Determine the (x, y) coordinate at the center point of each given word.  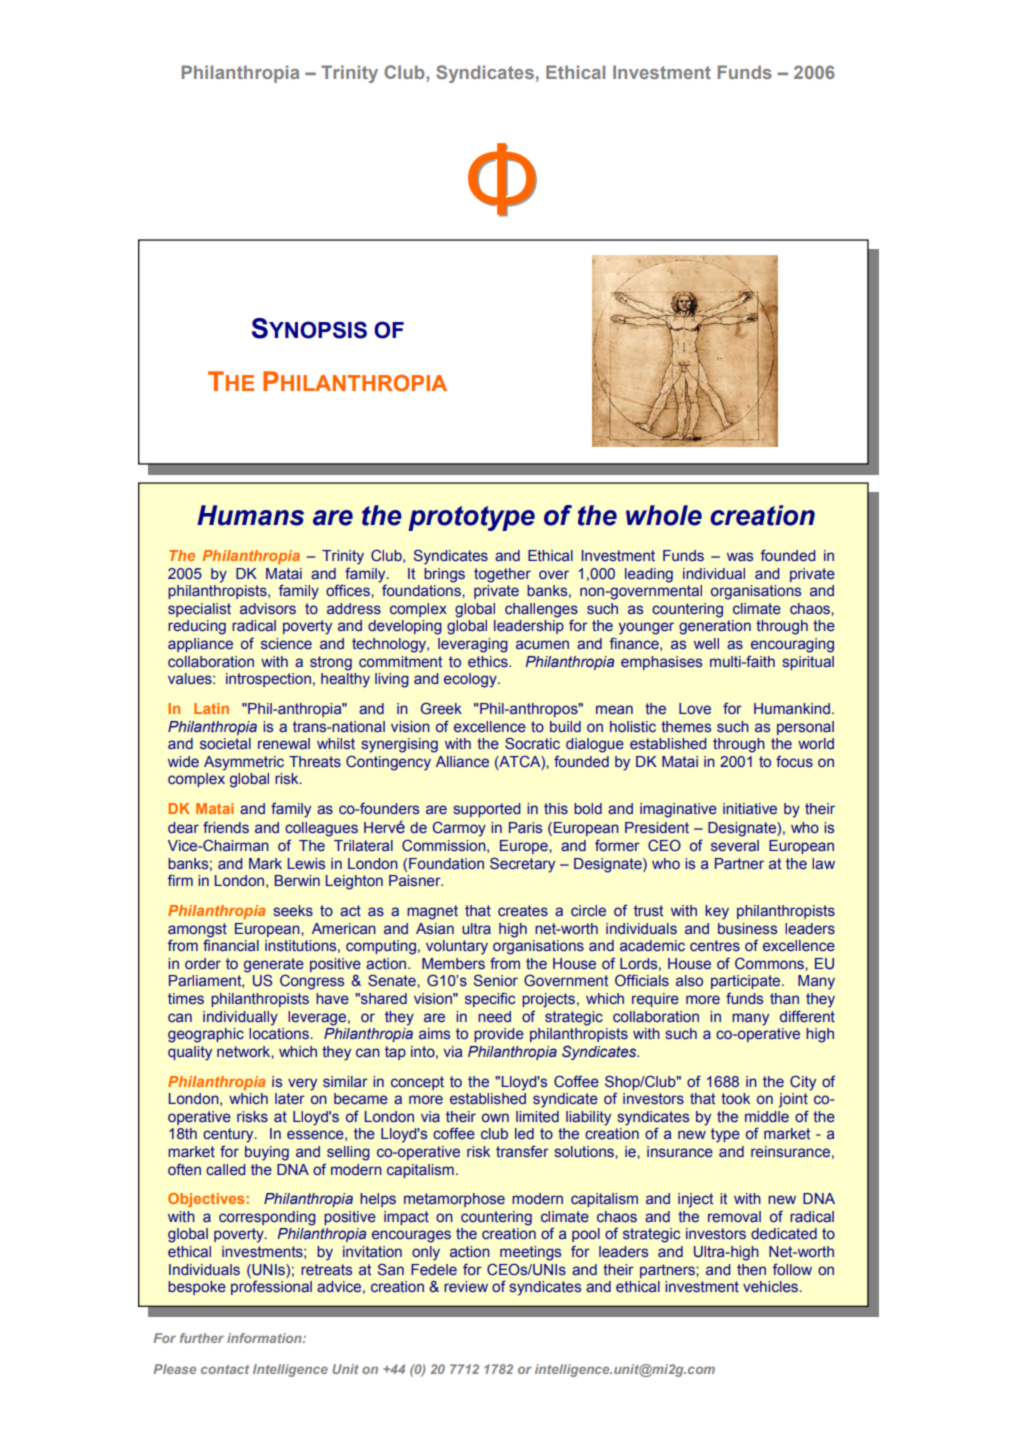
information (265, 1338)
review (466, 1286)
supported (487, 810)
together (502, 575)
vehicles (772, 1286)
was (740, 556)
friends (226, 827)
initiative (750, 808)
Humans (250, 515)
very (302, 1084)
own (495, 1117)
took (735, 1098)
